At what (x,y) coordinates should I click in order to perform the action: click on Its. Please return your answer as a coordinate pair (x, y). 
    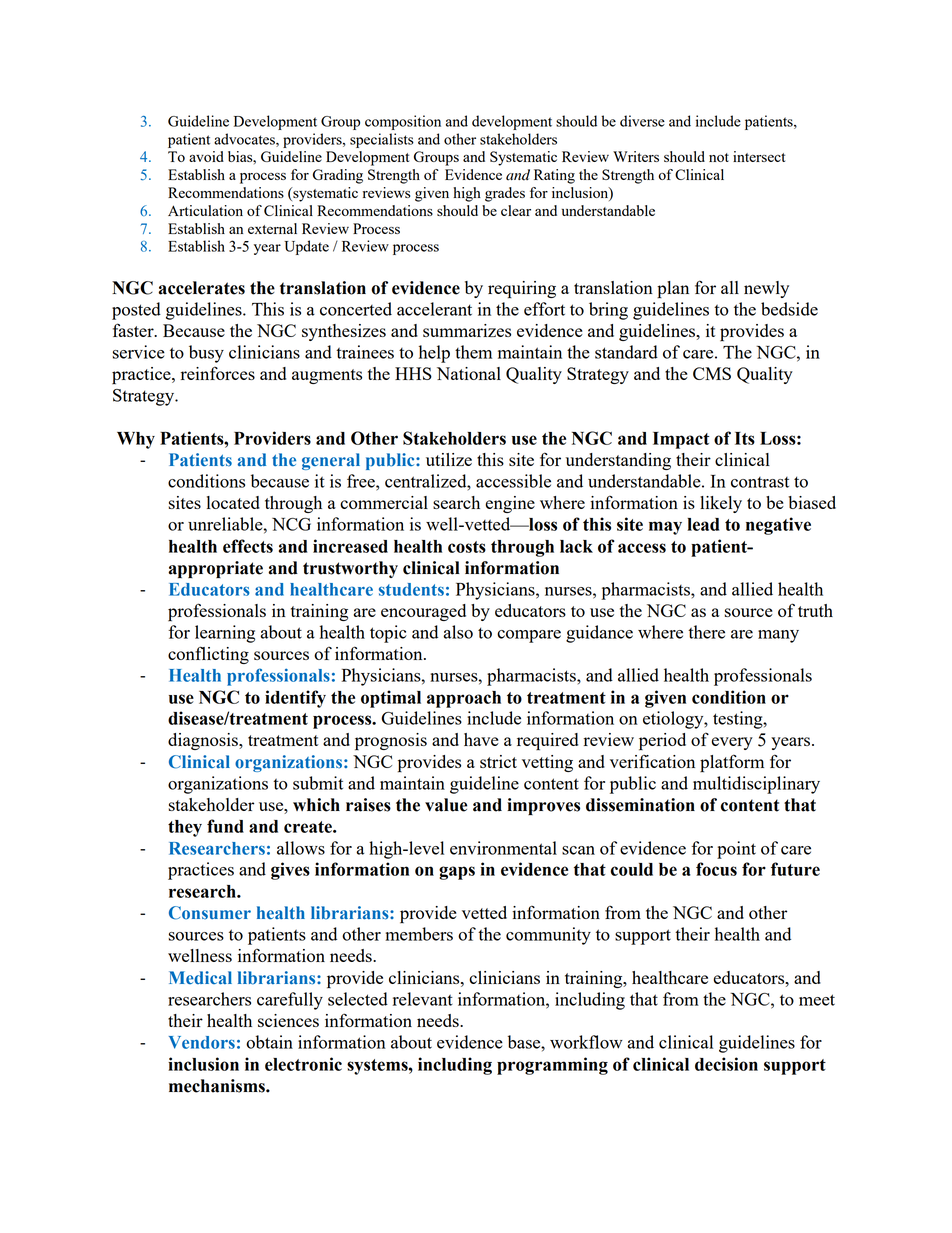
    Looking at the image, I should click on (745, 438).
